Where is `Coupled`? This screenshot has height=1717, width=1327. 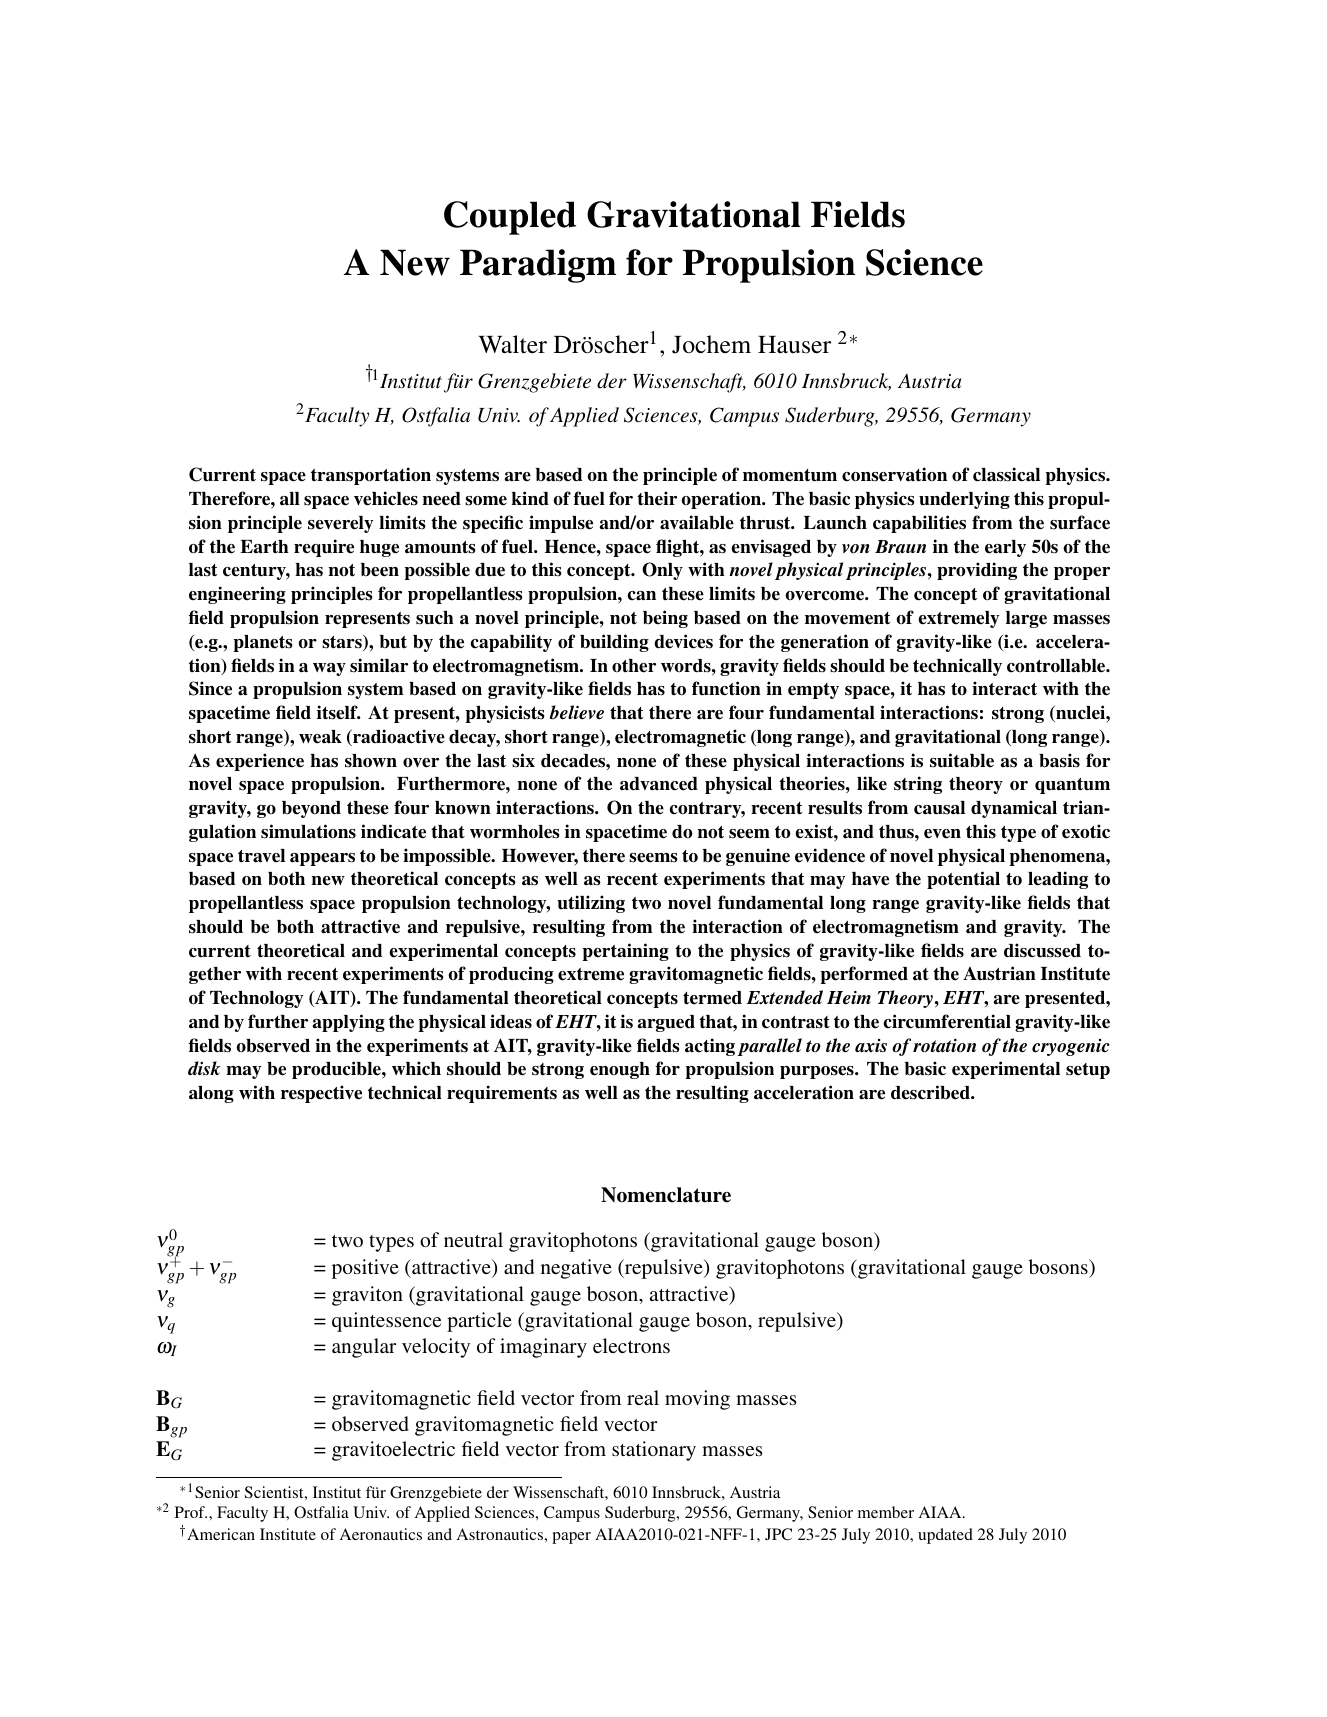 Coupled is located at coordinates (510, 218).
